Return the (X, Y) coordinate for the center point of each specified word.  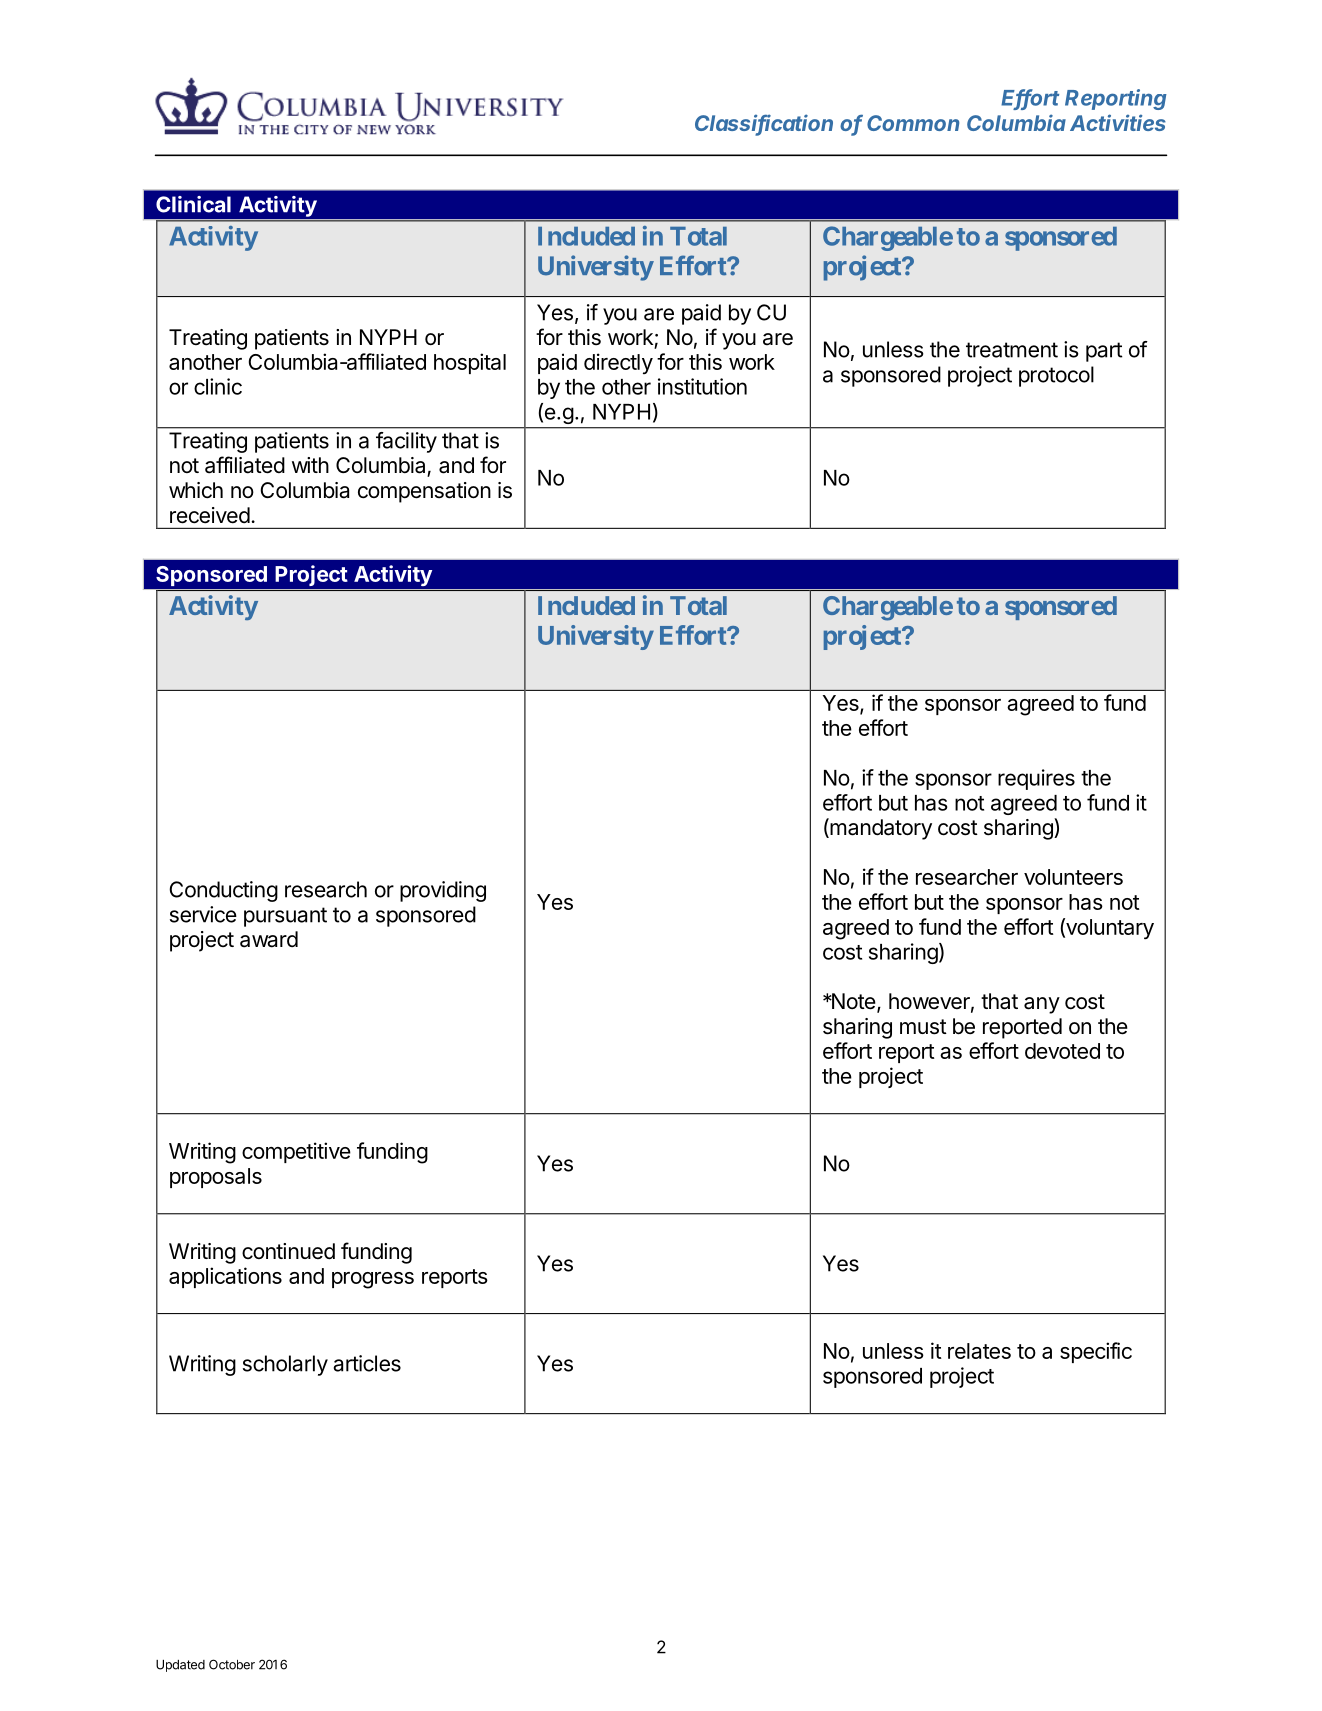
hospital (470, 363)
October (232, 1664)
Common (913, 123)
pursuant (285, 917)
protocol (1056, 376)
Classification (764, 124)
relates (979, 1351)
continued (288, 1251)
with (310, 465)
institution (702, 386)
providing (443, 891)
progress (373, 1280)
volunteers (1073, 877)
